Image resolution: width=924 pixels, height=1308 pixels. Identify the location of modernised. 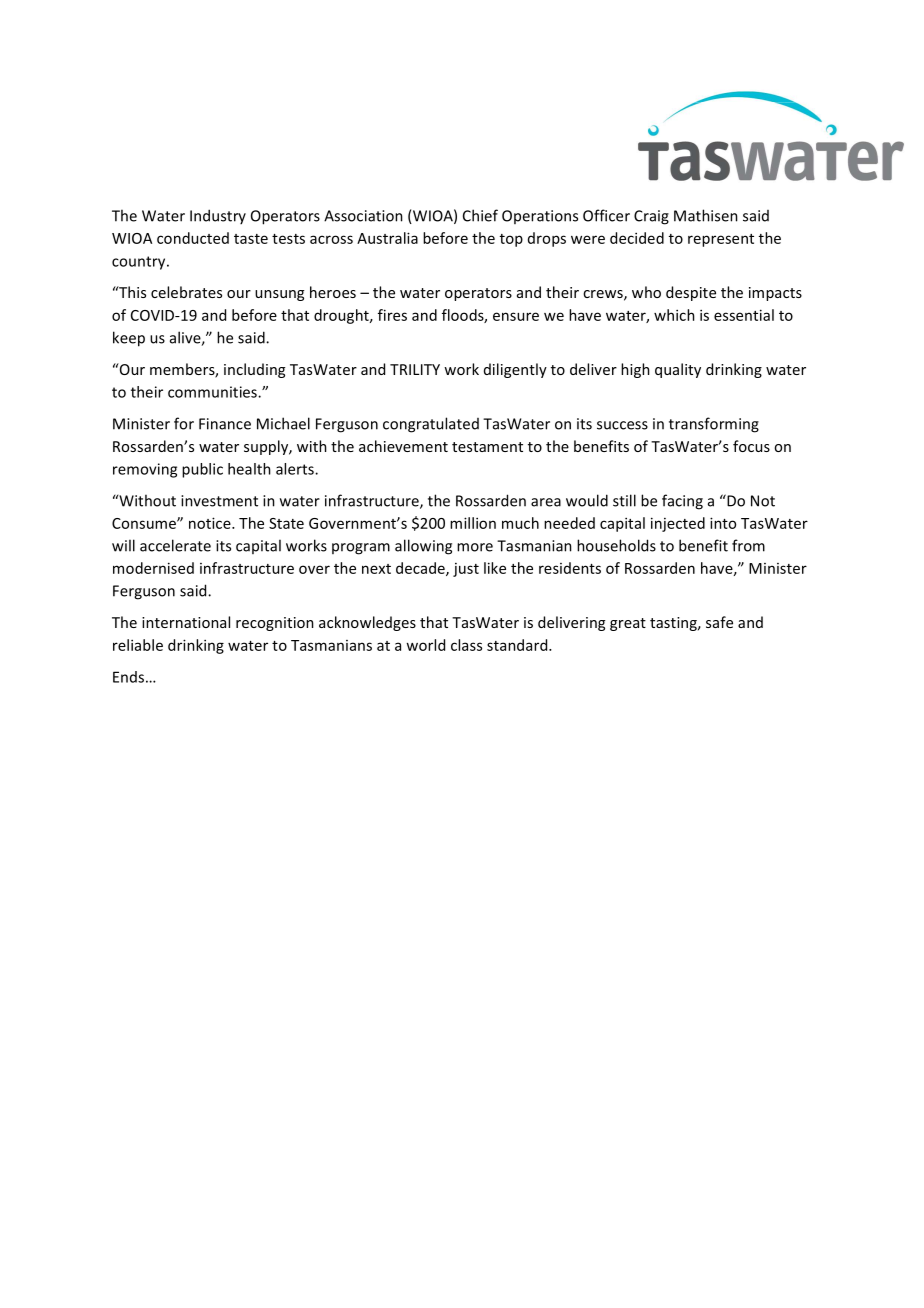
(153, 568).
